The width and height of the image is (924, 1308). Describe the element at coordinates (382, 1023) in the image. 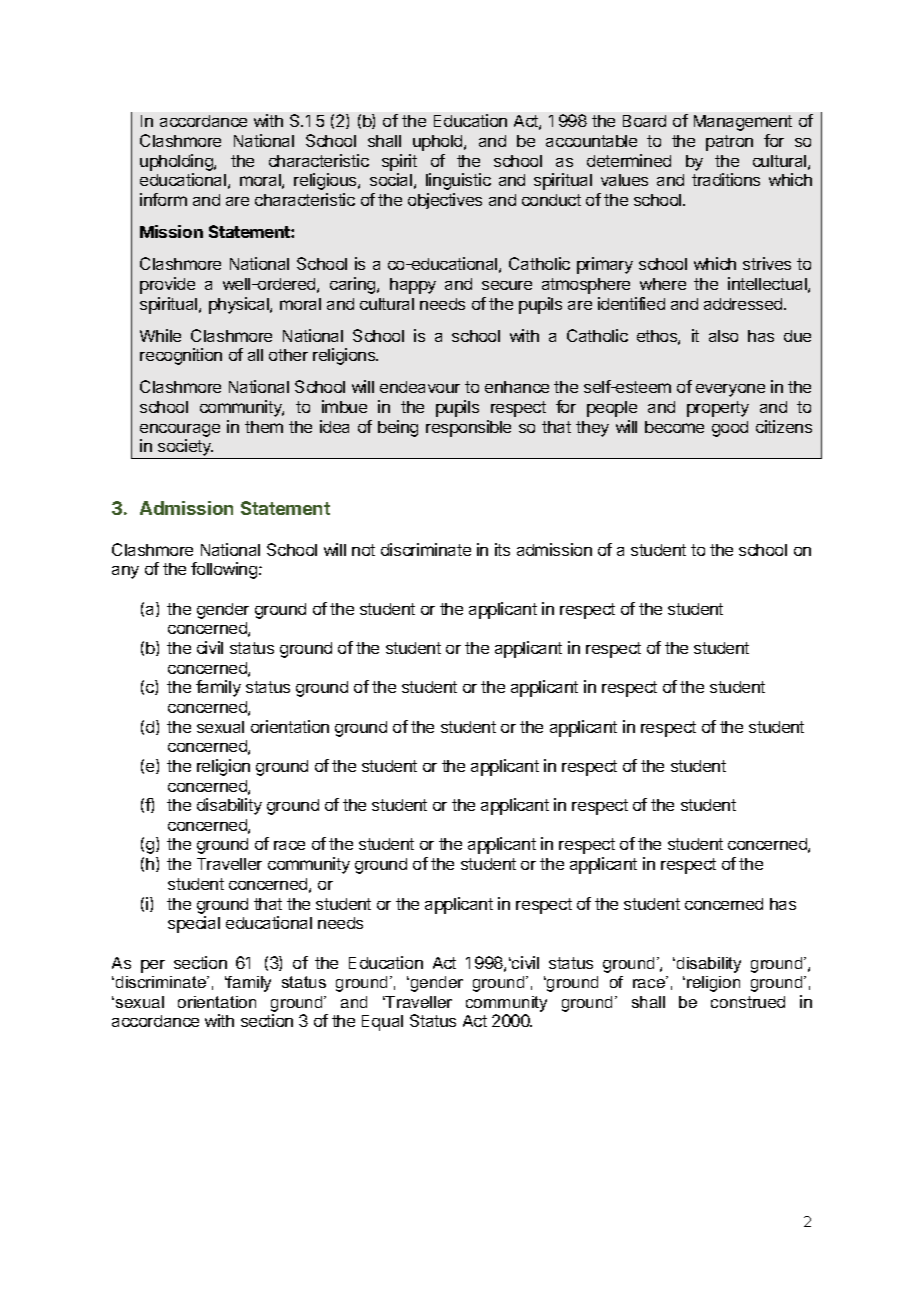

I see `Equal` at that location.
